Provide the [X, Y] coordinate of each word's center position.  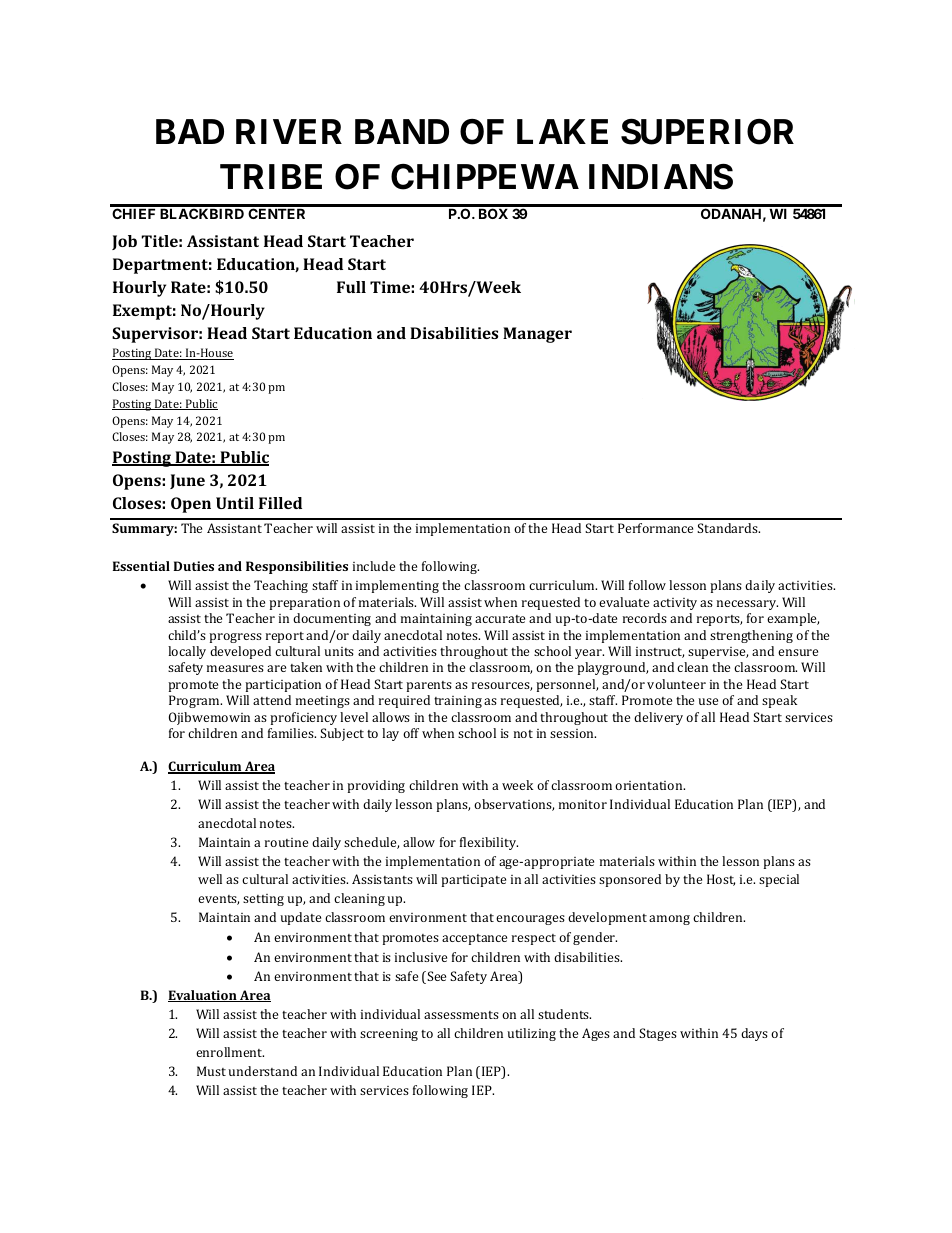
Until [235, 503]
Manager [537, 335]
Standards [728, 528]
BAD [190, 131]
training [458, 702]
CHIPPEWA [485, 177]
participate [473, 881]
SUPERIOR [707, 132]
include [374, 566]
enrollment [230, 1052]
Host [721, 880]
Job [124, 242]
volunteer [676, 684]
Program [195, 701]
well [210, 879]
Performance [655, 528]
